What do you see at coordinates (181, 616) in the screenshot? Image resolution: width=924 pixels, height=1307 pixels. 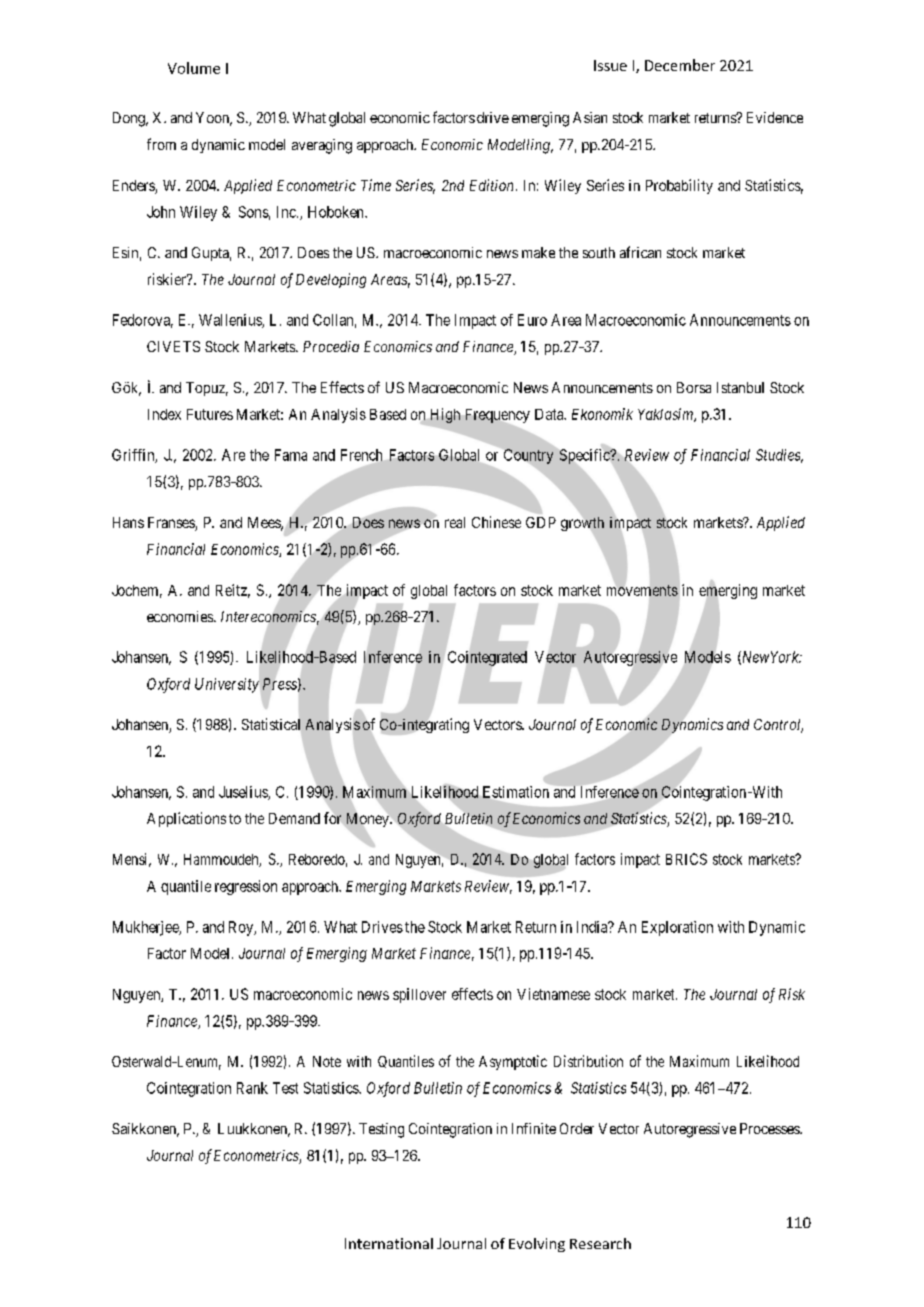 I see `economies` at bounding box center [181, 616].
